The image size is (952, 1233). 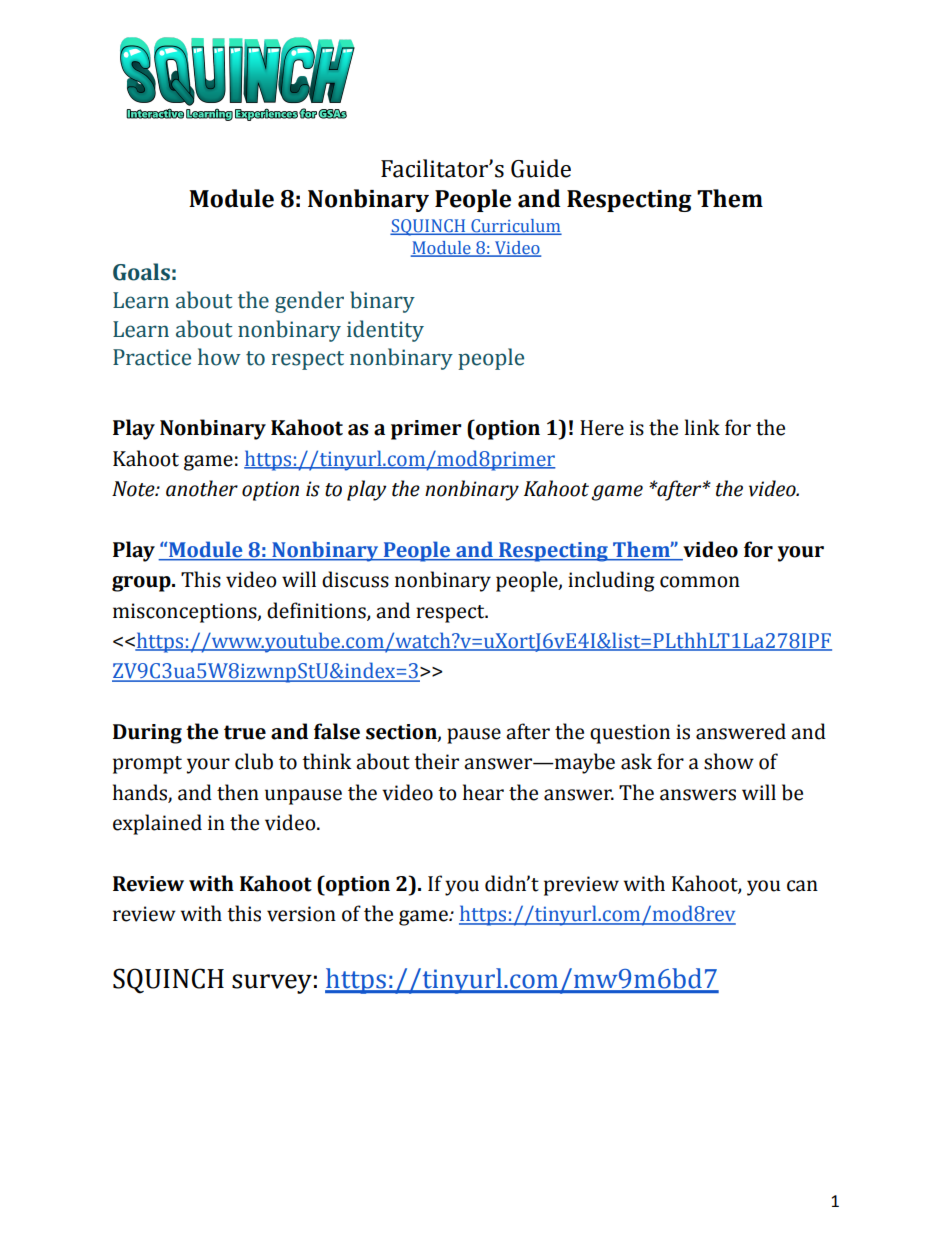 I want to click on Curriculum, so click(x=515, y=226).
